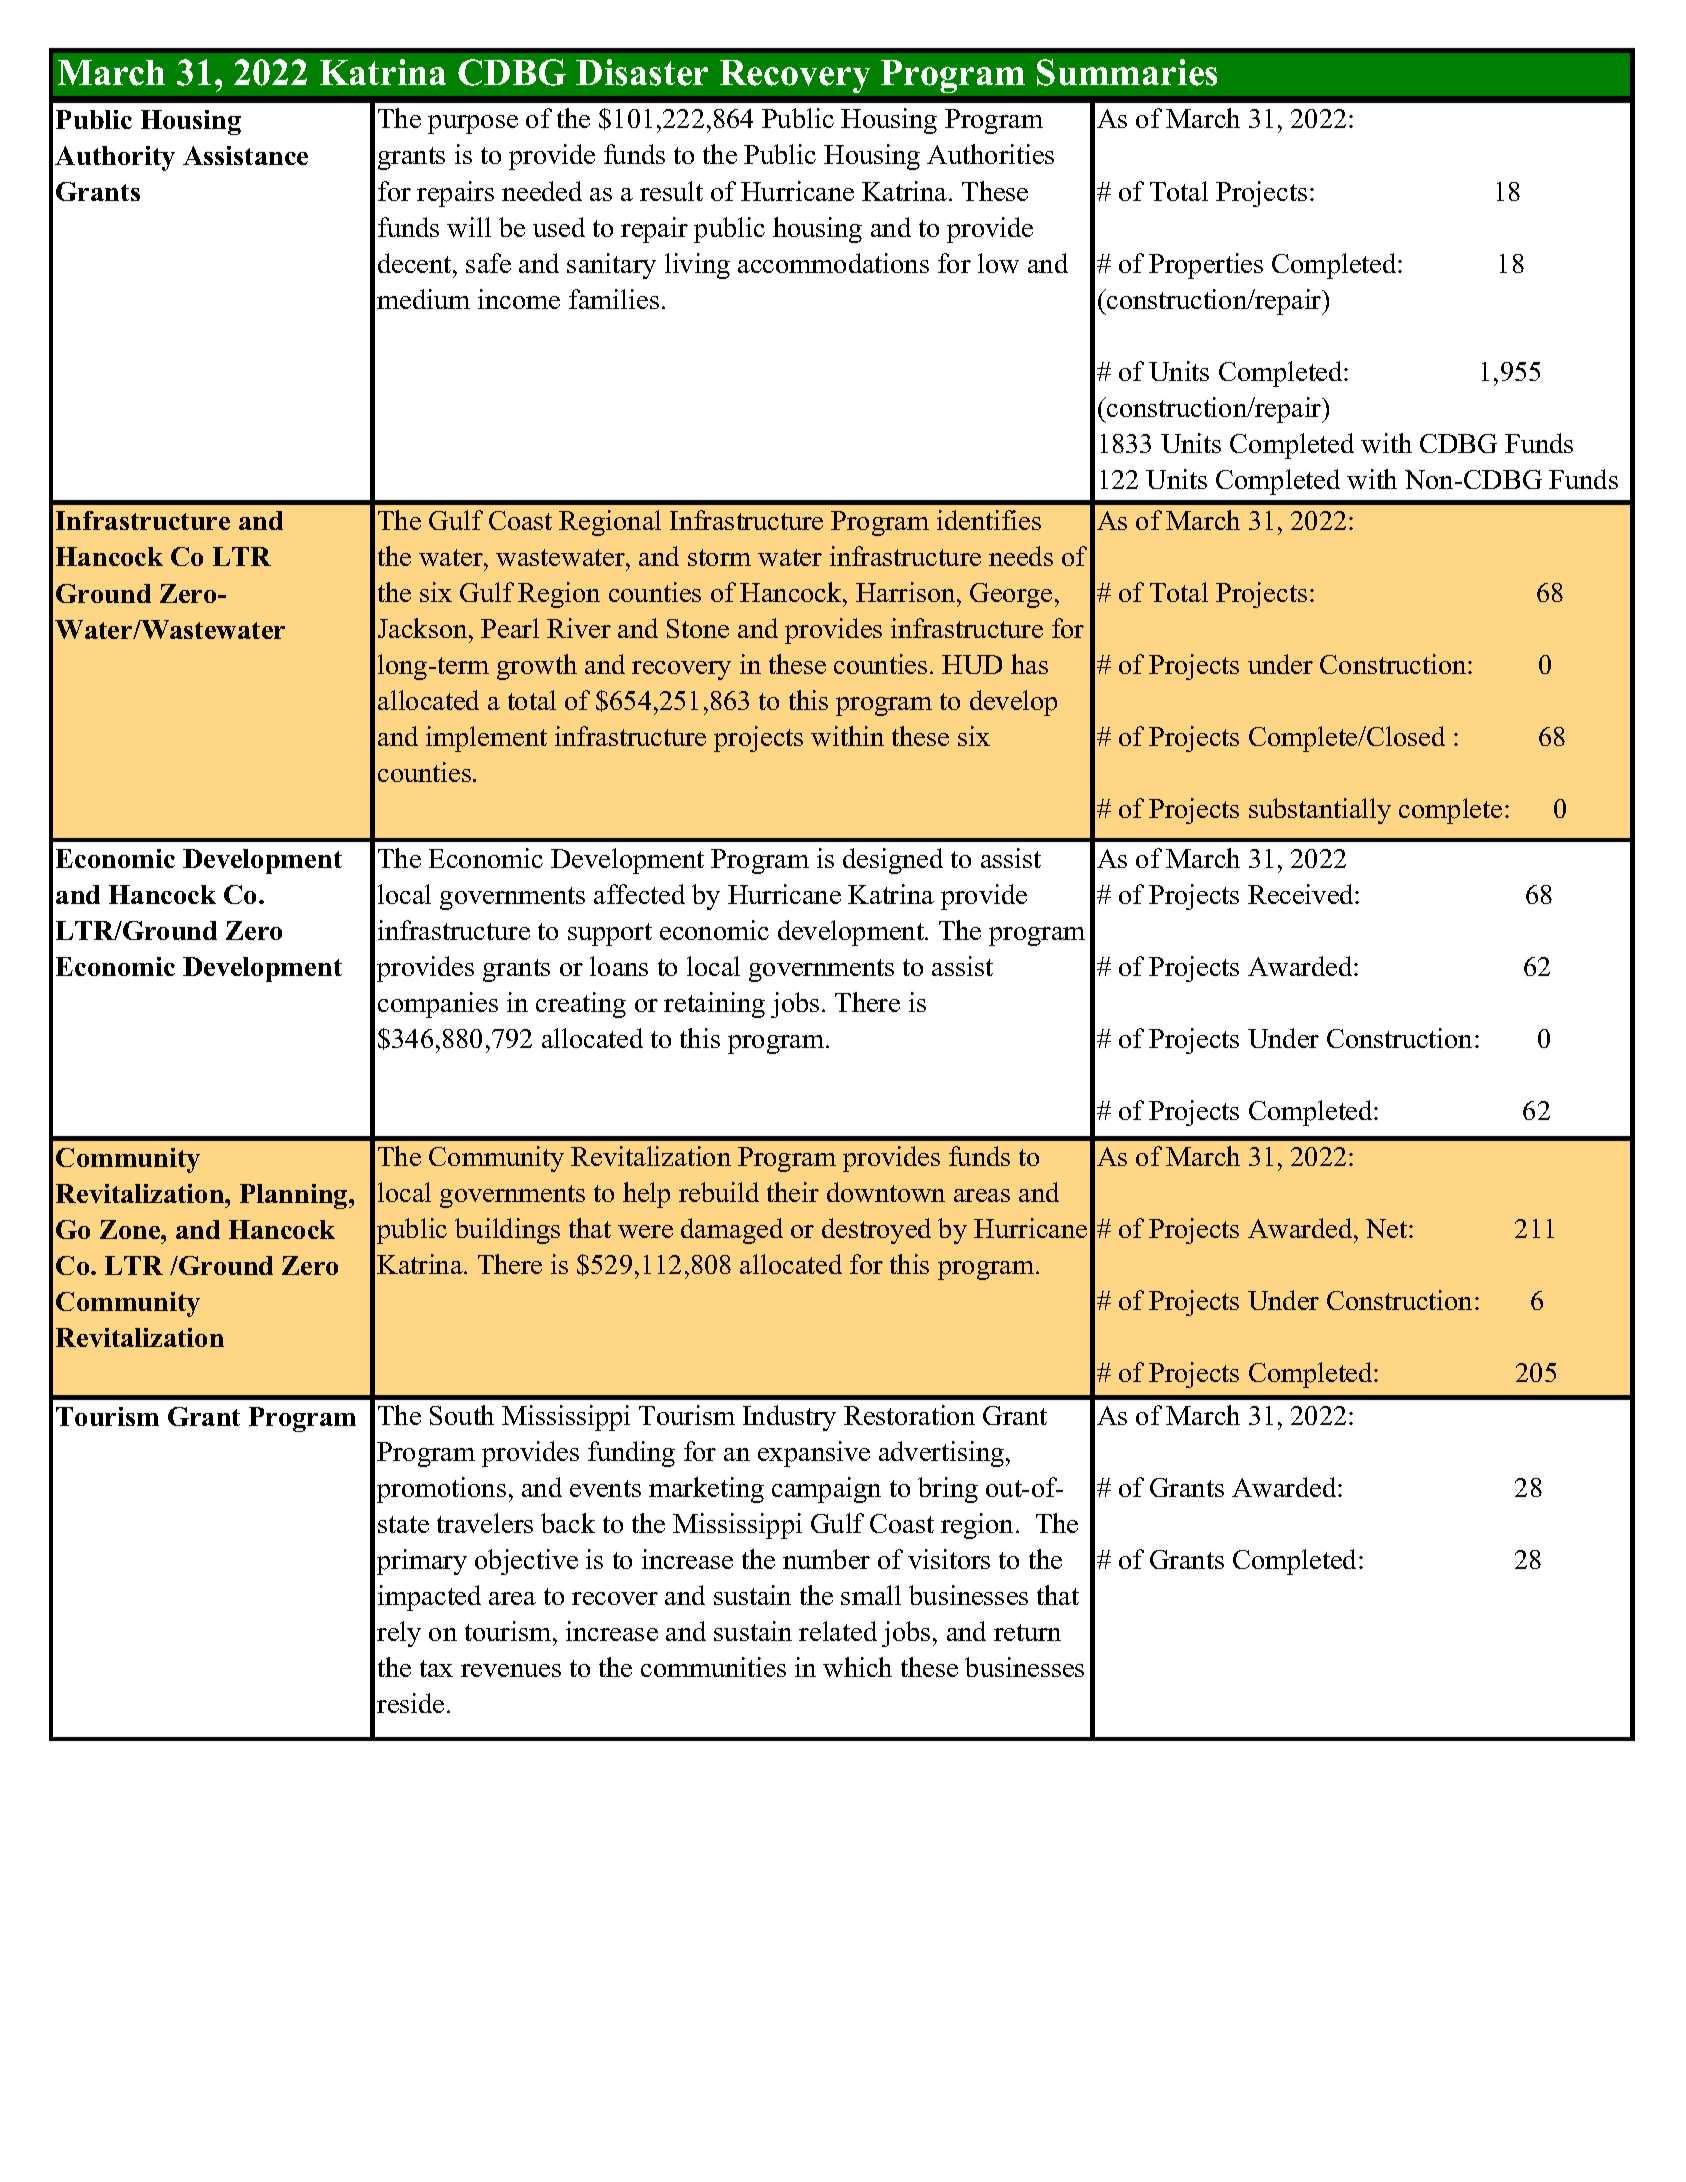 The width and height of the screenshot is (1686, 2182). What do you see at coordinates (115, 158) in the screenshot?
I see `Authority` at bounding box center [115, 158].
